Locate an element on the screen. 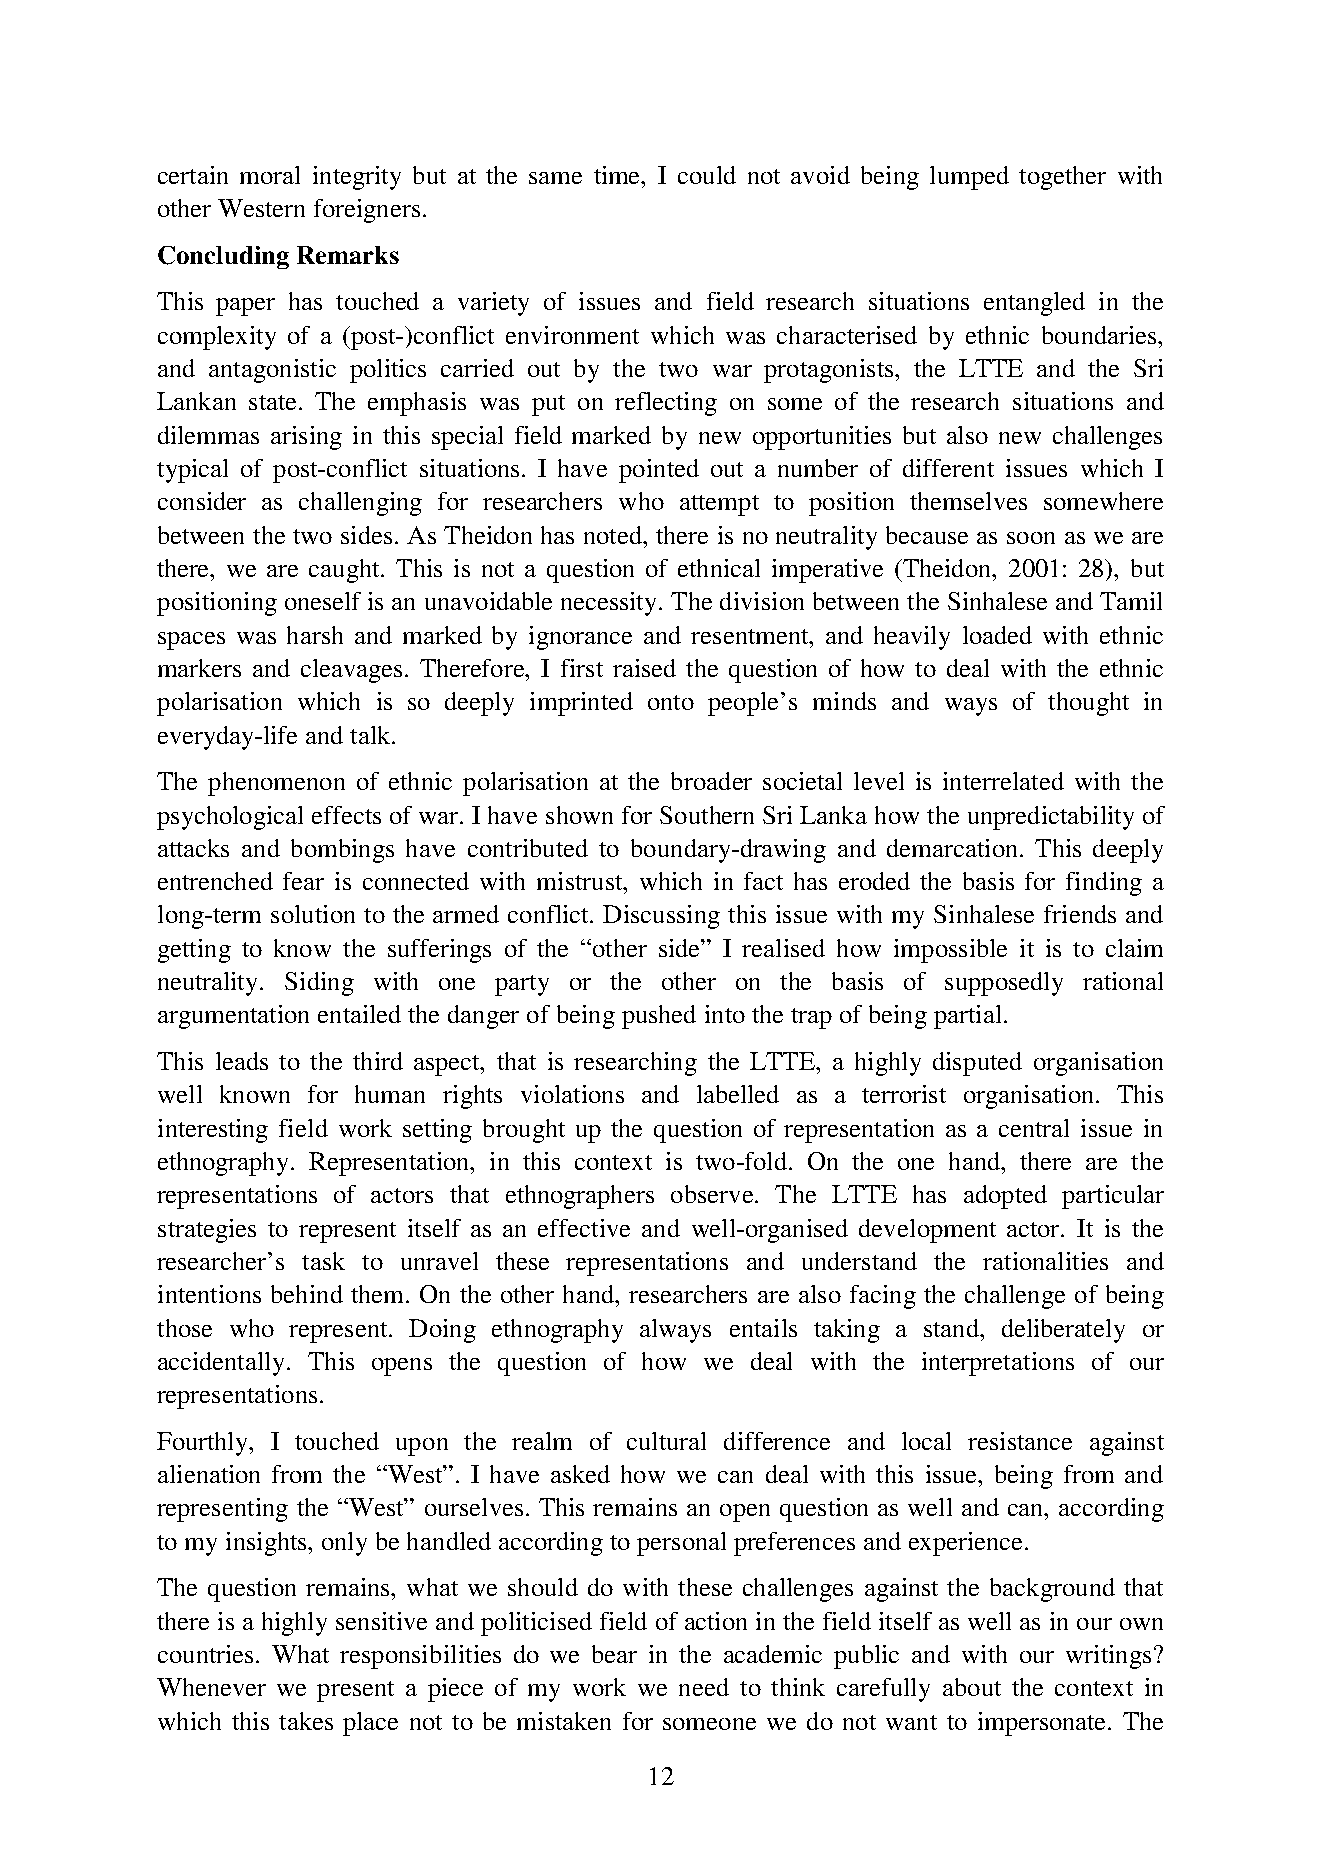 The image size is (1321, 1870). entails is located at coordinates (763, 1328).
